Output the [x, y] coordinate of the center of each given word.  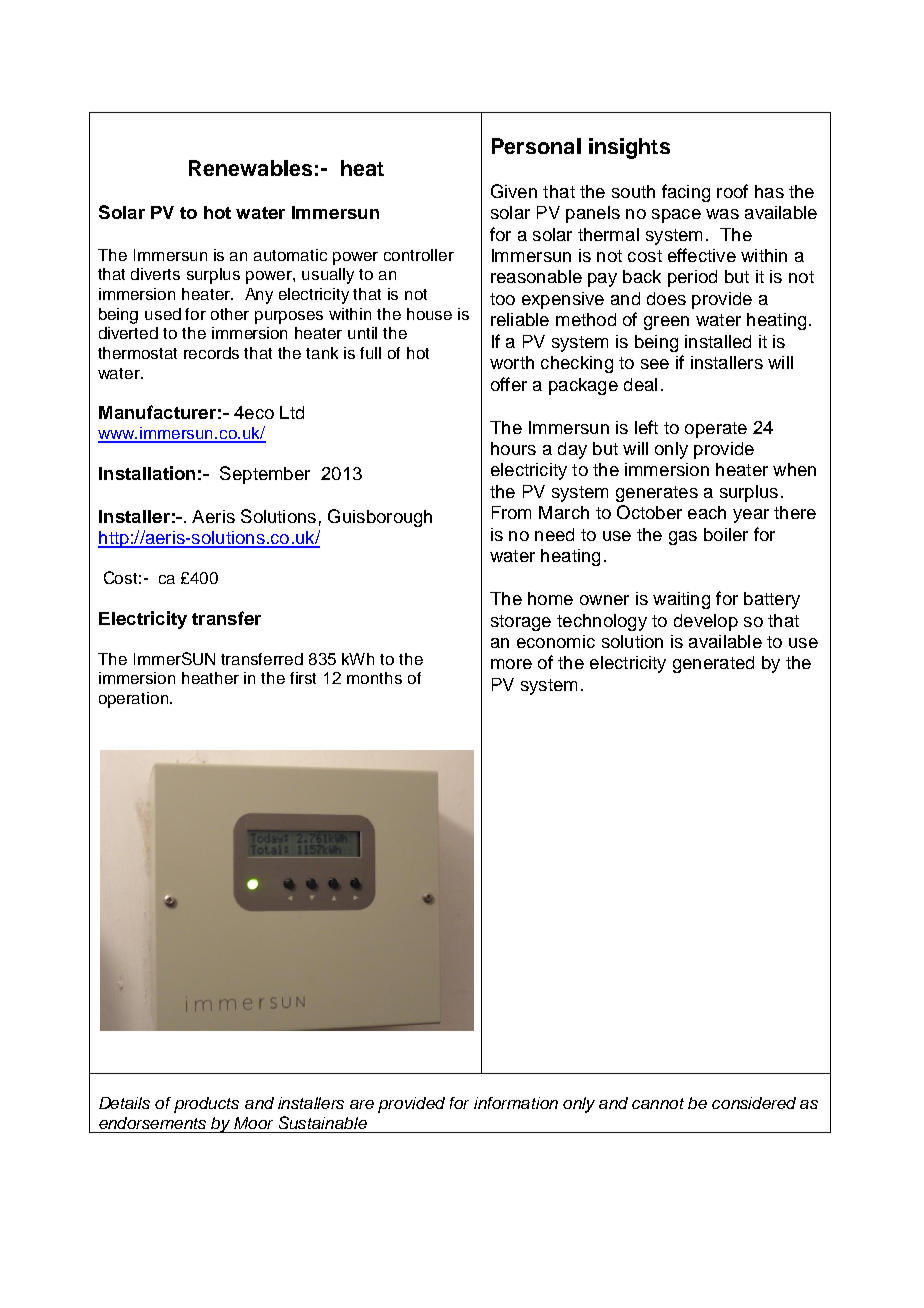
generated [713, 664]
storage [521, 623]
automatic [290, 255]
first [303, 678]
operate [716, 430]
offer [509, 384]
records [211, 353]
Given [514, 191]
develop [706, 622]
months [374, 678]
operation [135, 700]
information [516, 1103]
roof [732, 191]
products [206, 1105]
